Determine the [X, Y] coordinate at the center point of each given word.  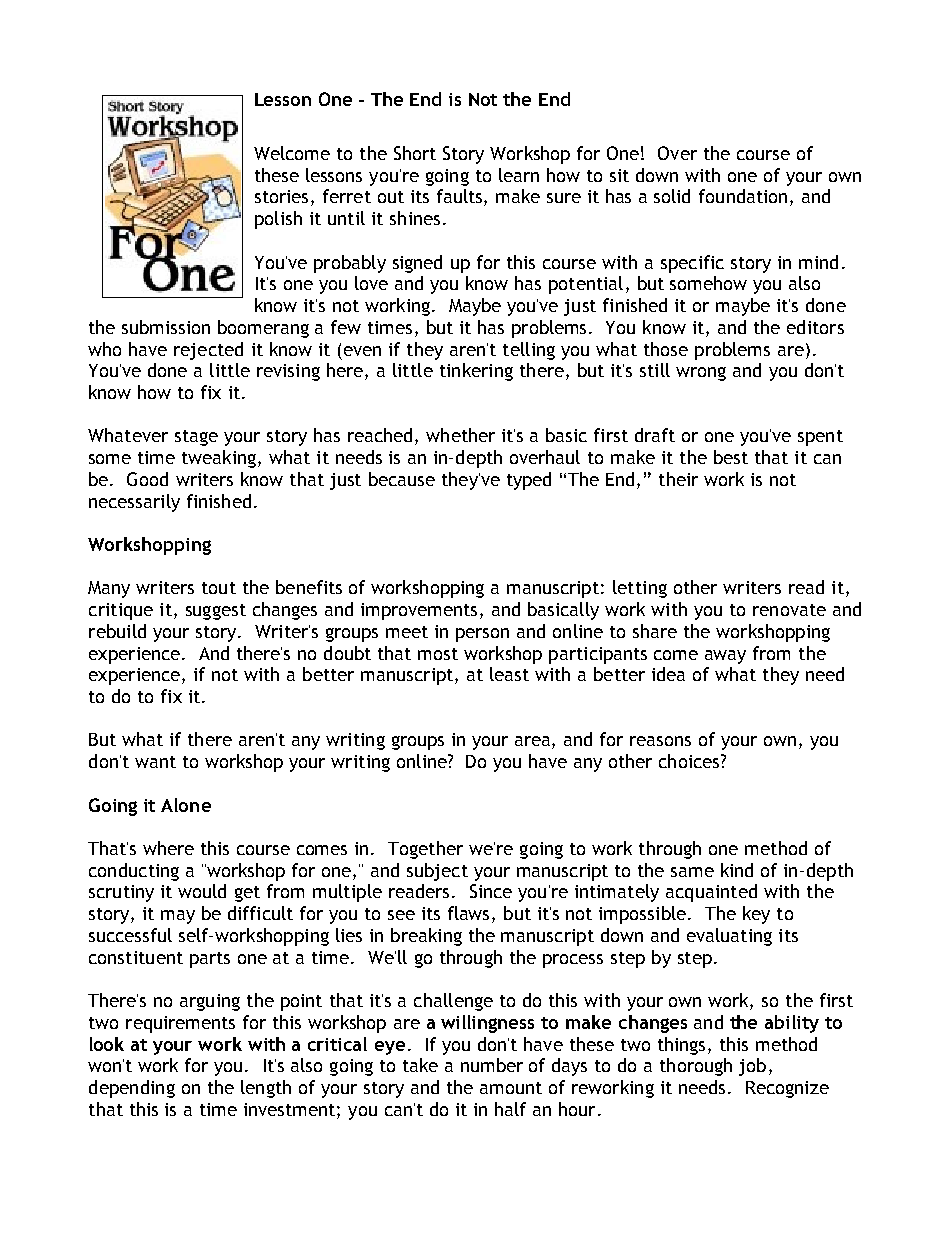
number [492, 1065]
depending [132, 1089]
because [402, 479]
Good [147, 479]
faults [461, 197]
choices [690, 761]
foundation [743, 196]
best [731, 457]
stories [281, 196]
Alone [186, 805]
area [534, 742]
